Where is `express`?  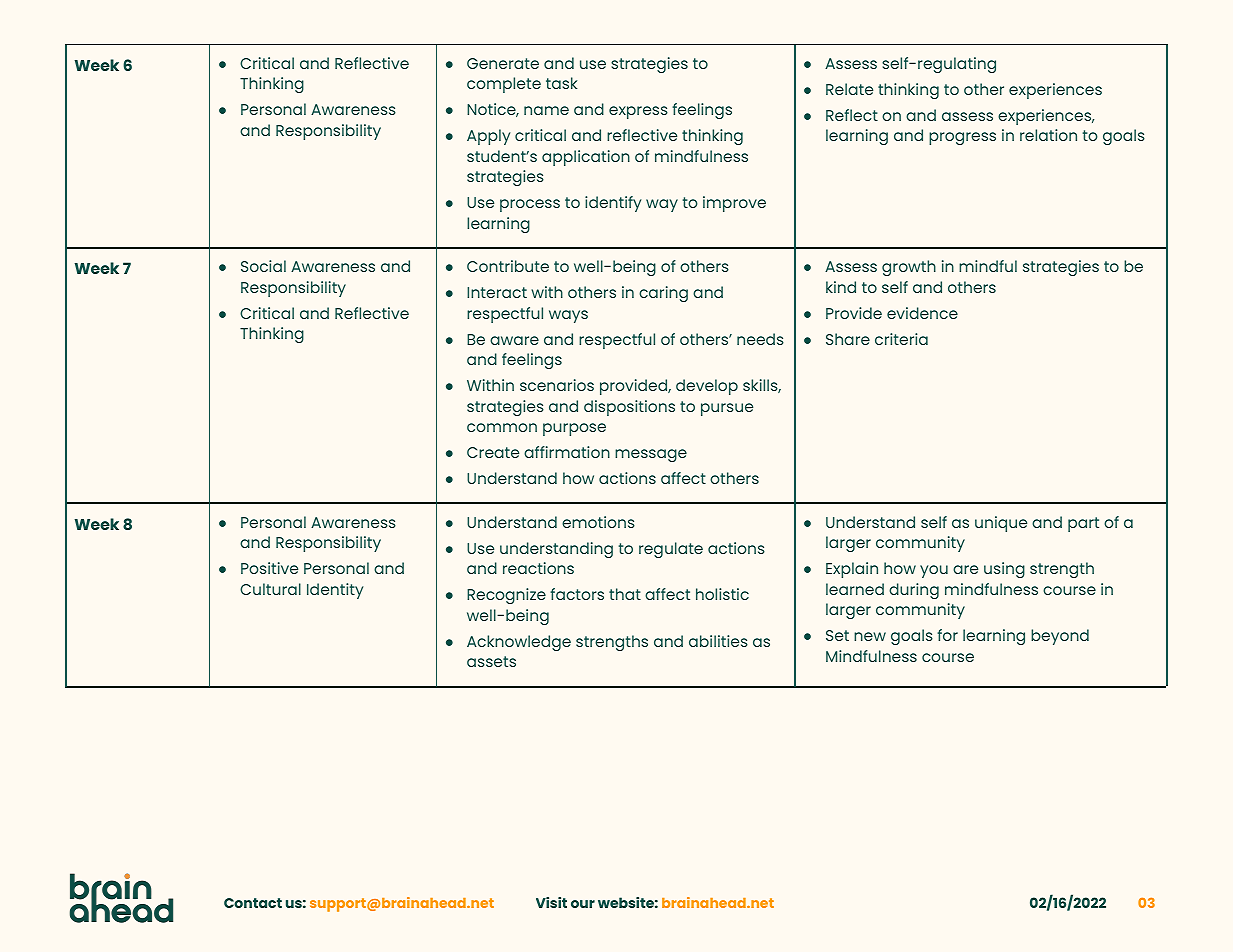
express is located at coordinates (638, 112).
